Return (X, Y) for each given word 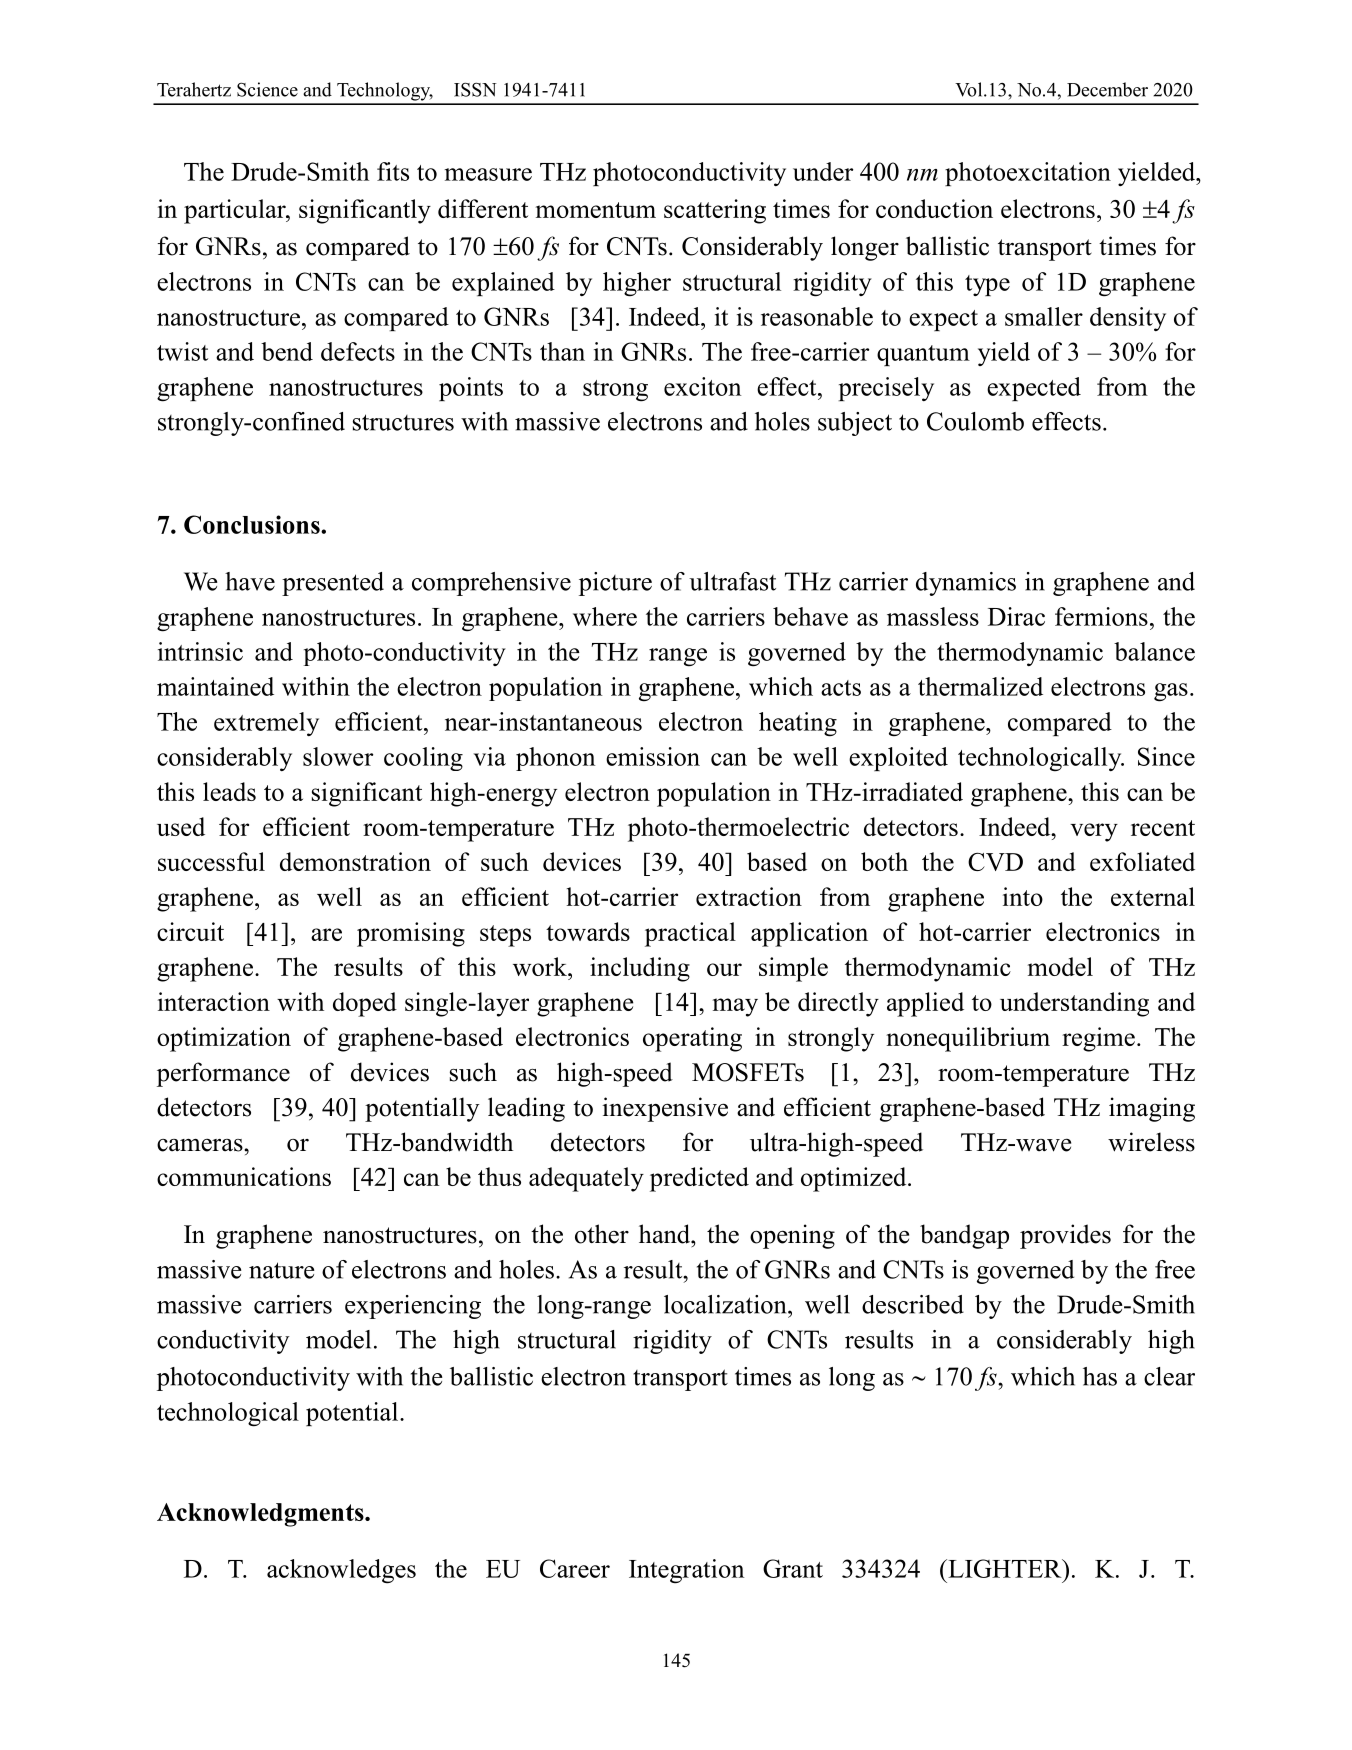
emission (653, 756)
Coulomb (975, 421)
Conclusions (253, 524)
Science (267, 89)
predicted (699, 1179)
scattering (715, 211)
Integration (686, 1571)
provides (1065, 1236)
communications (244, 1176)
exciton (702, 386)
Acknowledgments (261, 1515)
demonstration (355, 861)
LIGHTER (1005, 1568)
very (1094, 832)
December (1107, 89)
